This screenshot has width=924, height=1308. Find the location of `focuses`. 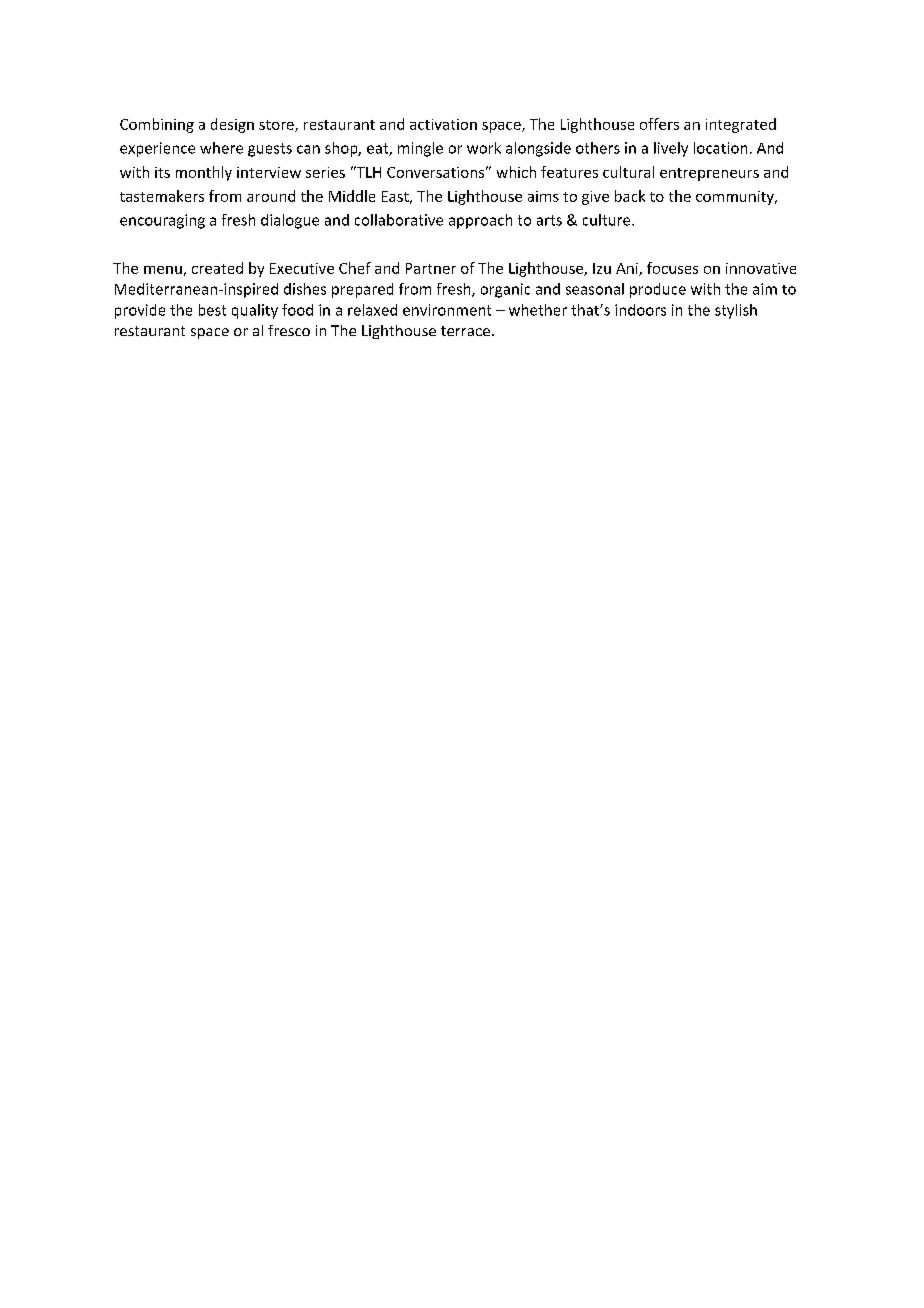

focuses is located at coordinates (672, 268).
